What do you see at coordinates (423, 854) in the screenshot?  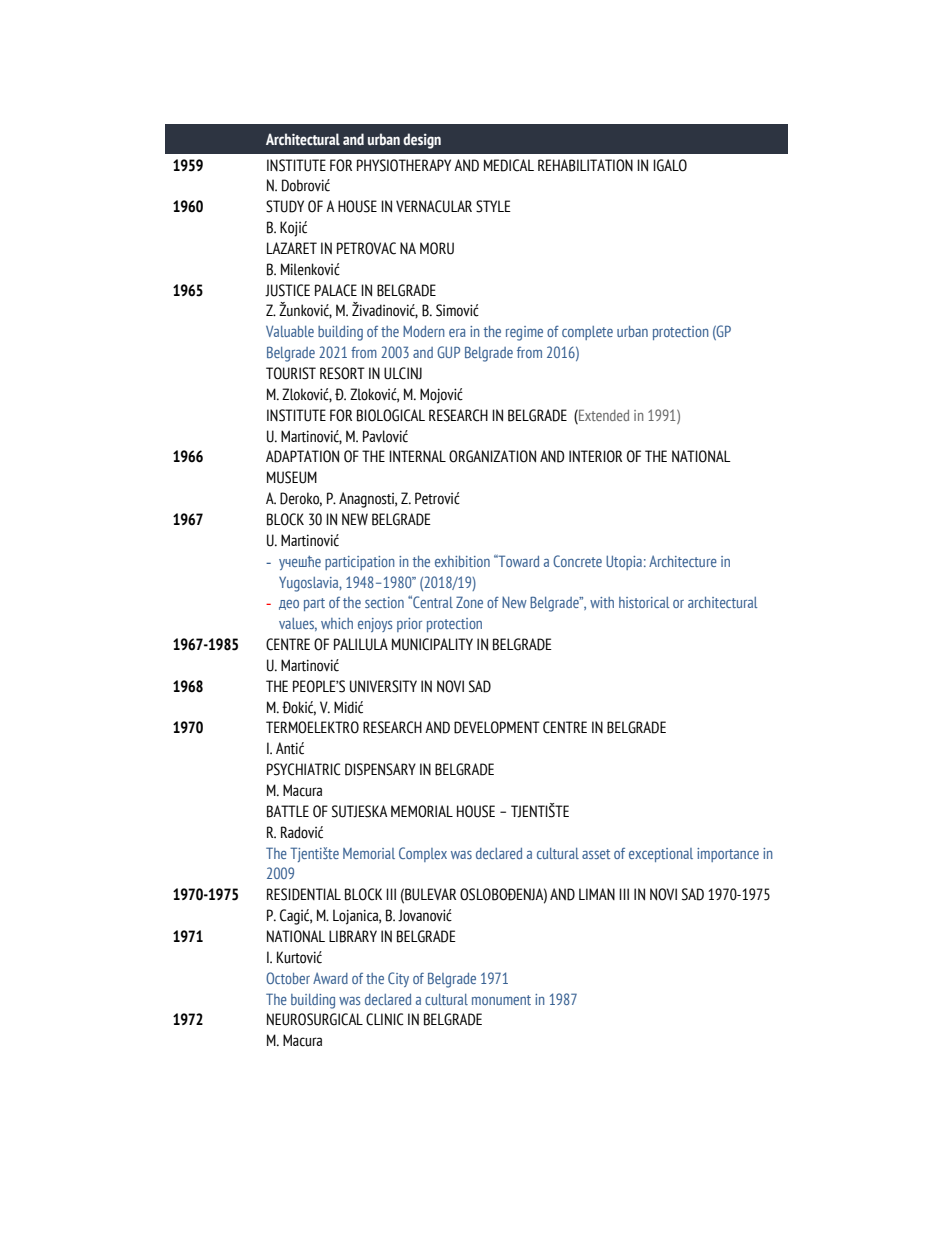 I see `Complex` at bounding box center [423, 854].
